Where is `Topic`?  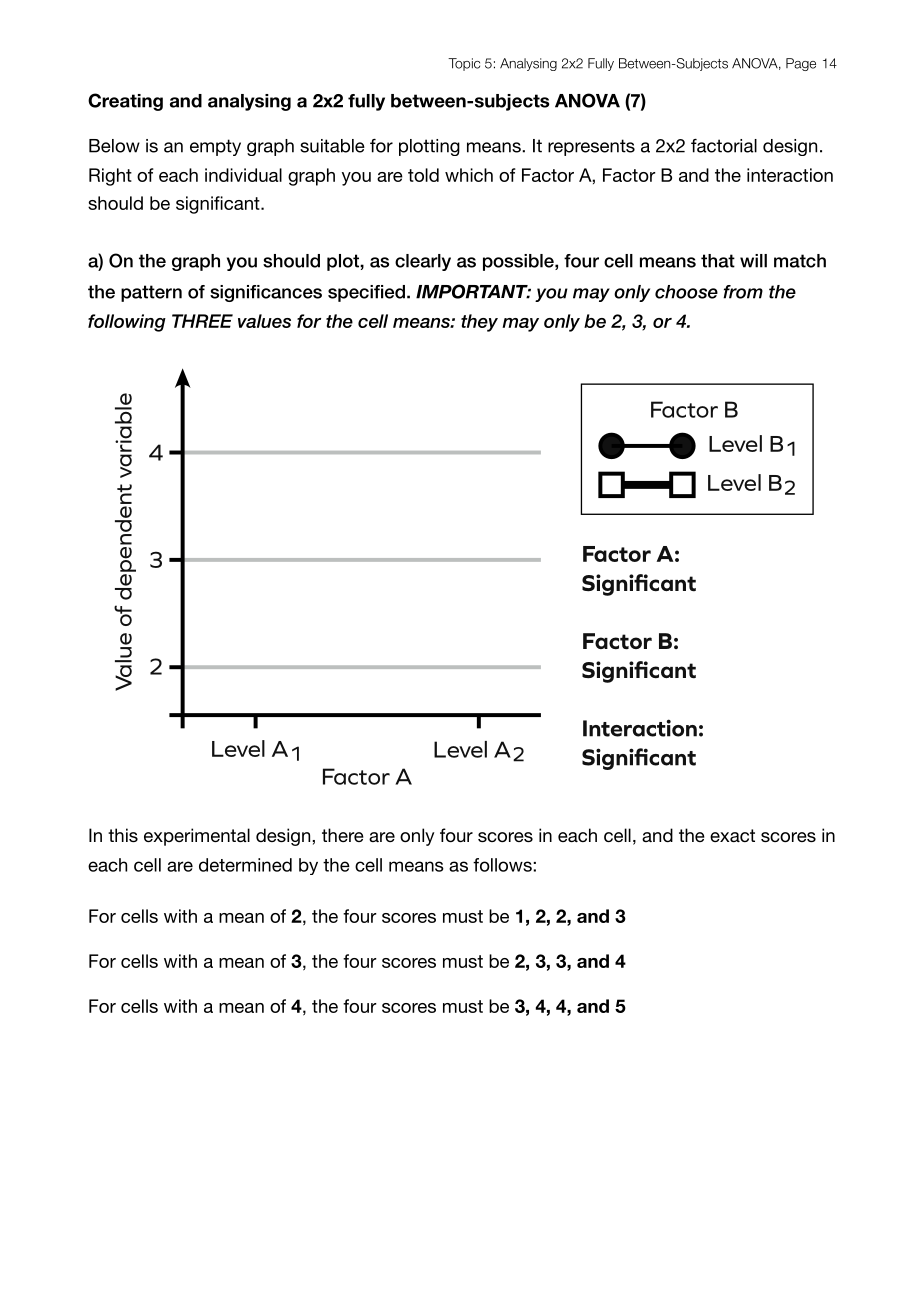
Topic is located at coordinates (464, 64).
